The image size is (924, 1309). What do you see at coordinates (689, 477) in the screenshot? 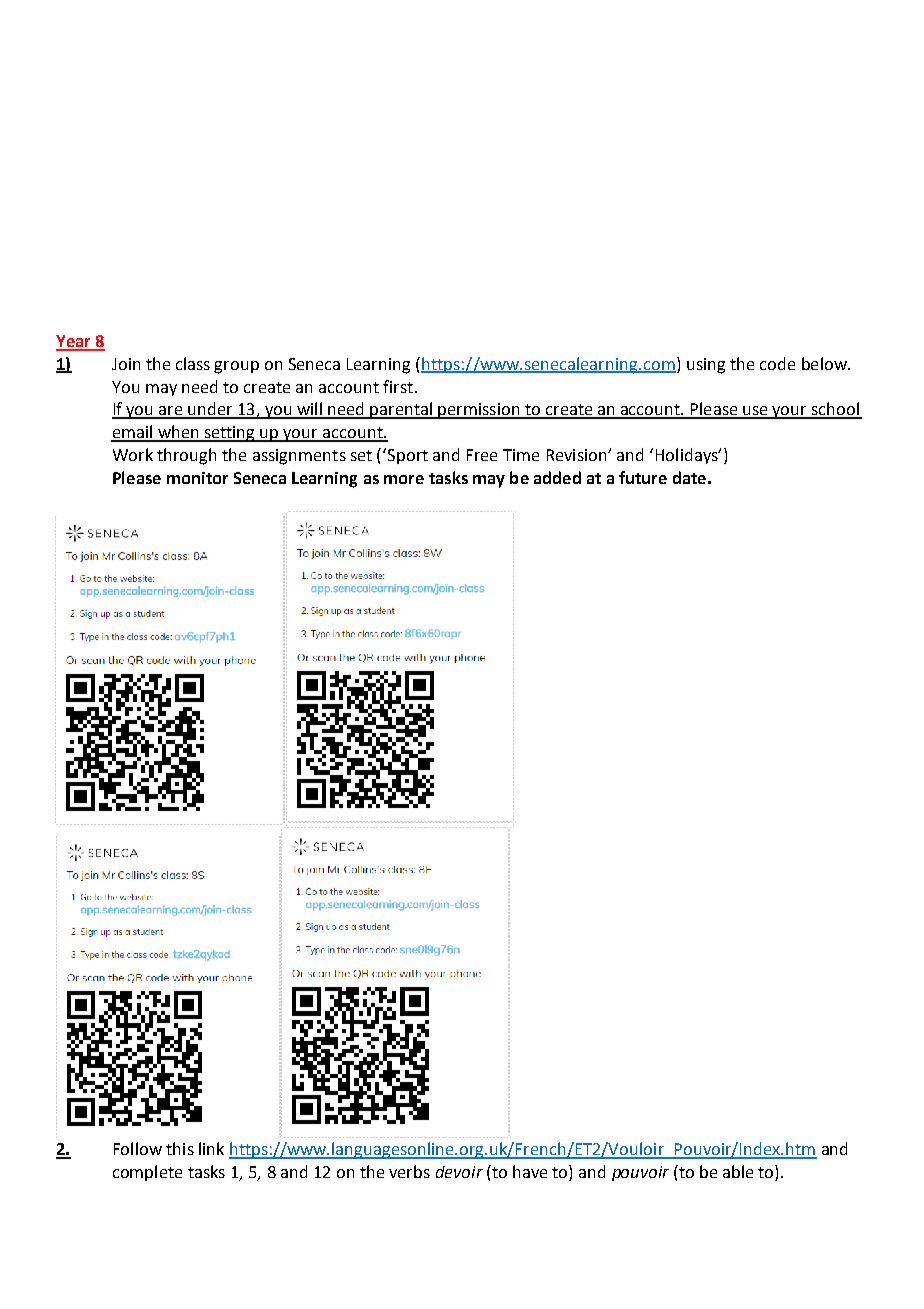
I see `date` at bounding box center [689, 477].
